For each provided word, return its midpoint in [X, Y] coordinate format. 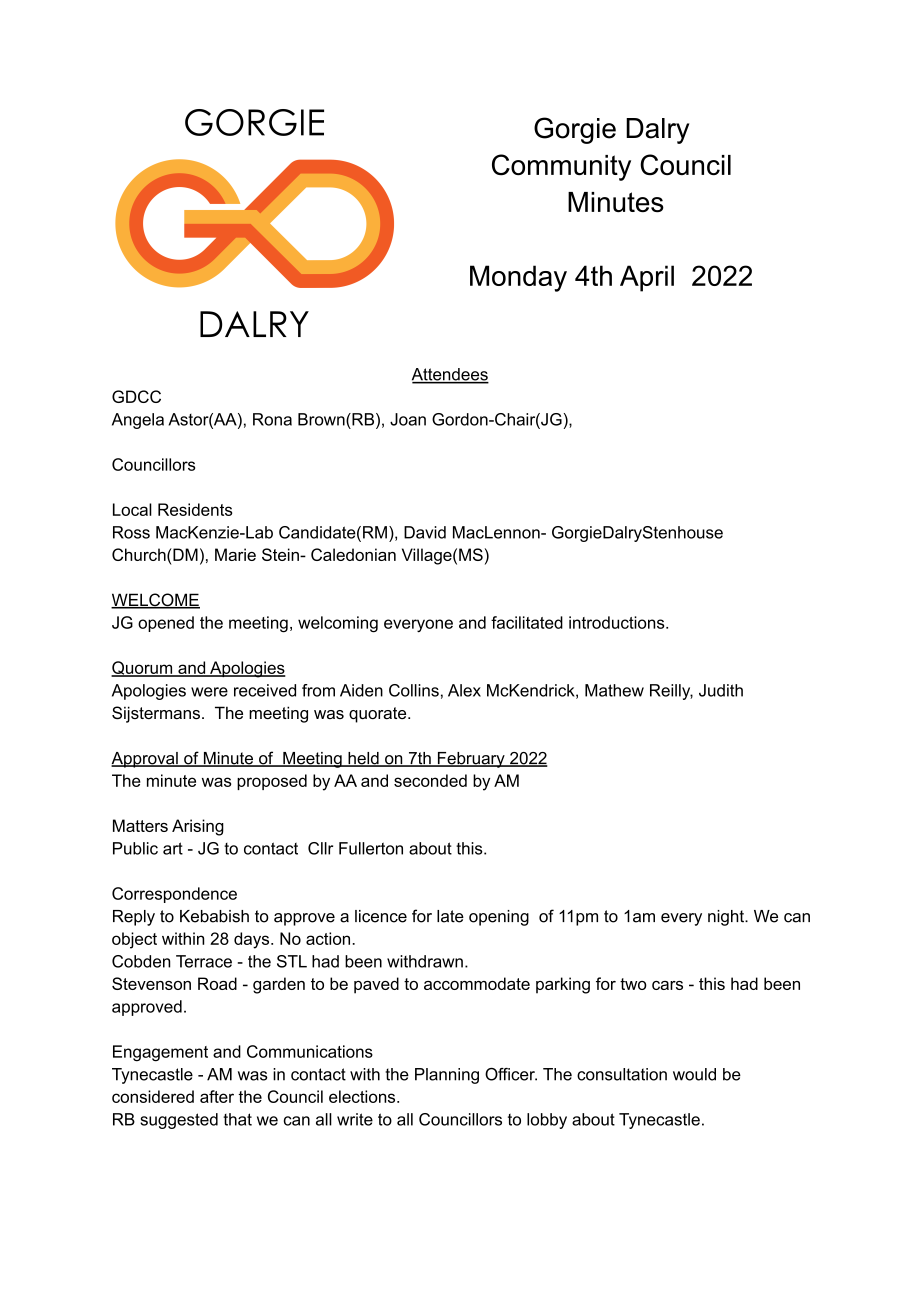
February [471, 760]
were [209, 692]
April [647, 278]
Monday [518, 278]
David [425, 532]
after [217, 1096]
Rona [272, 419]
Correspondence [174, 895]
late [450, 916]
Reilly [671, 692]
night [727, 918]
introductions [618, 622]
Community [561, 167]
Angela [138, 421]
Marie [235, 554]
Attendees [450, 375]
